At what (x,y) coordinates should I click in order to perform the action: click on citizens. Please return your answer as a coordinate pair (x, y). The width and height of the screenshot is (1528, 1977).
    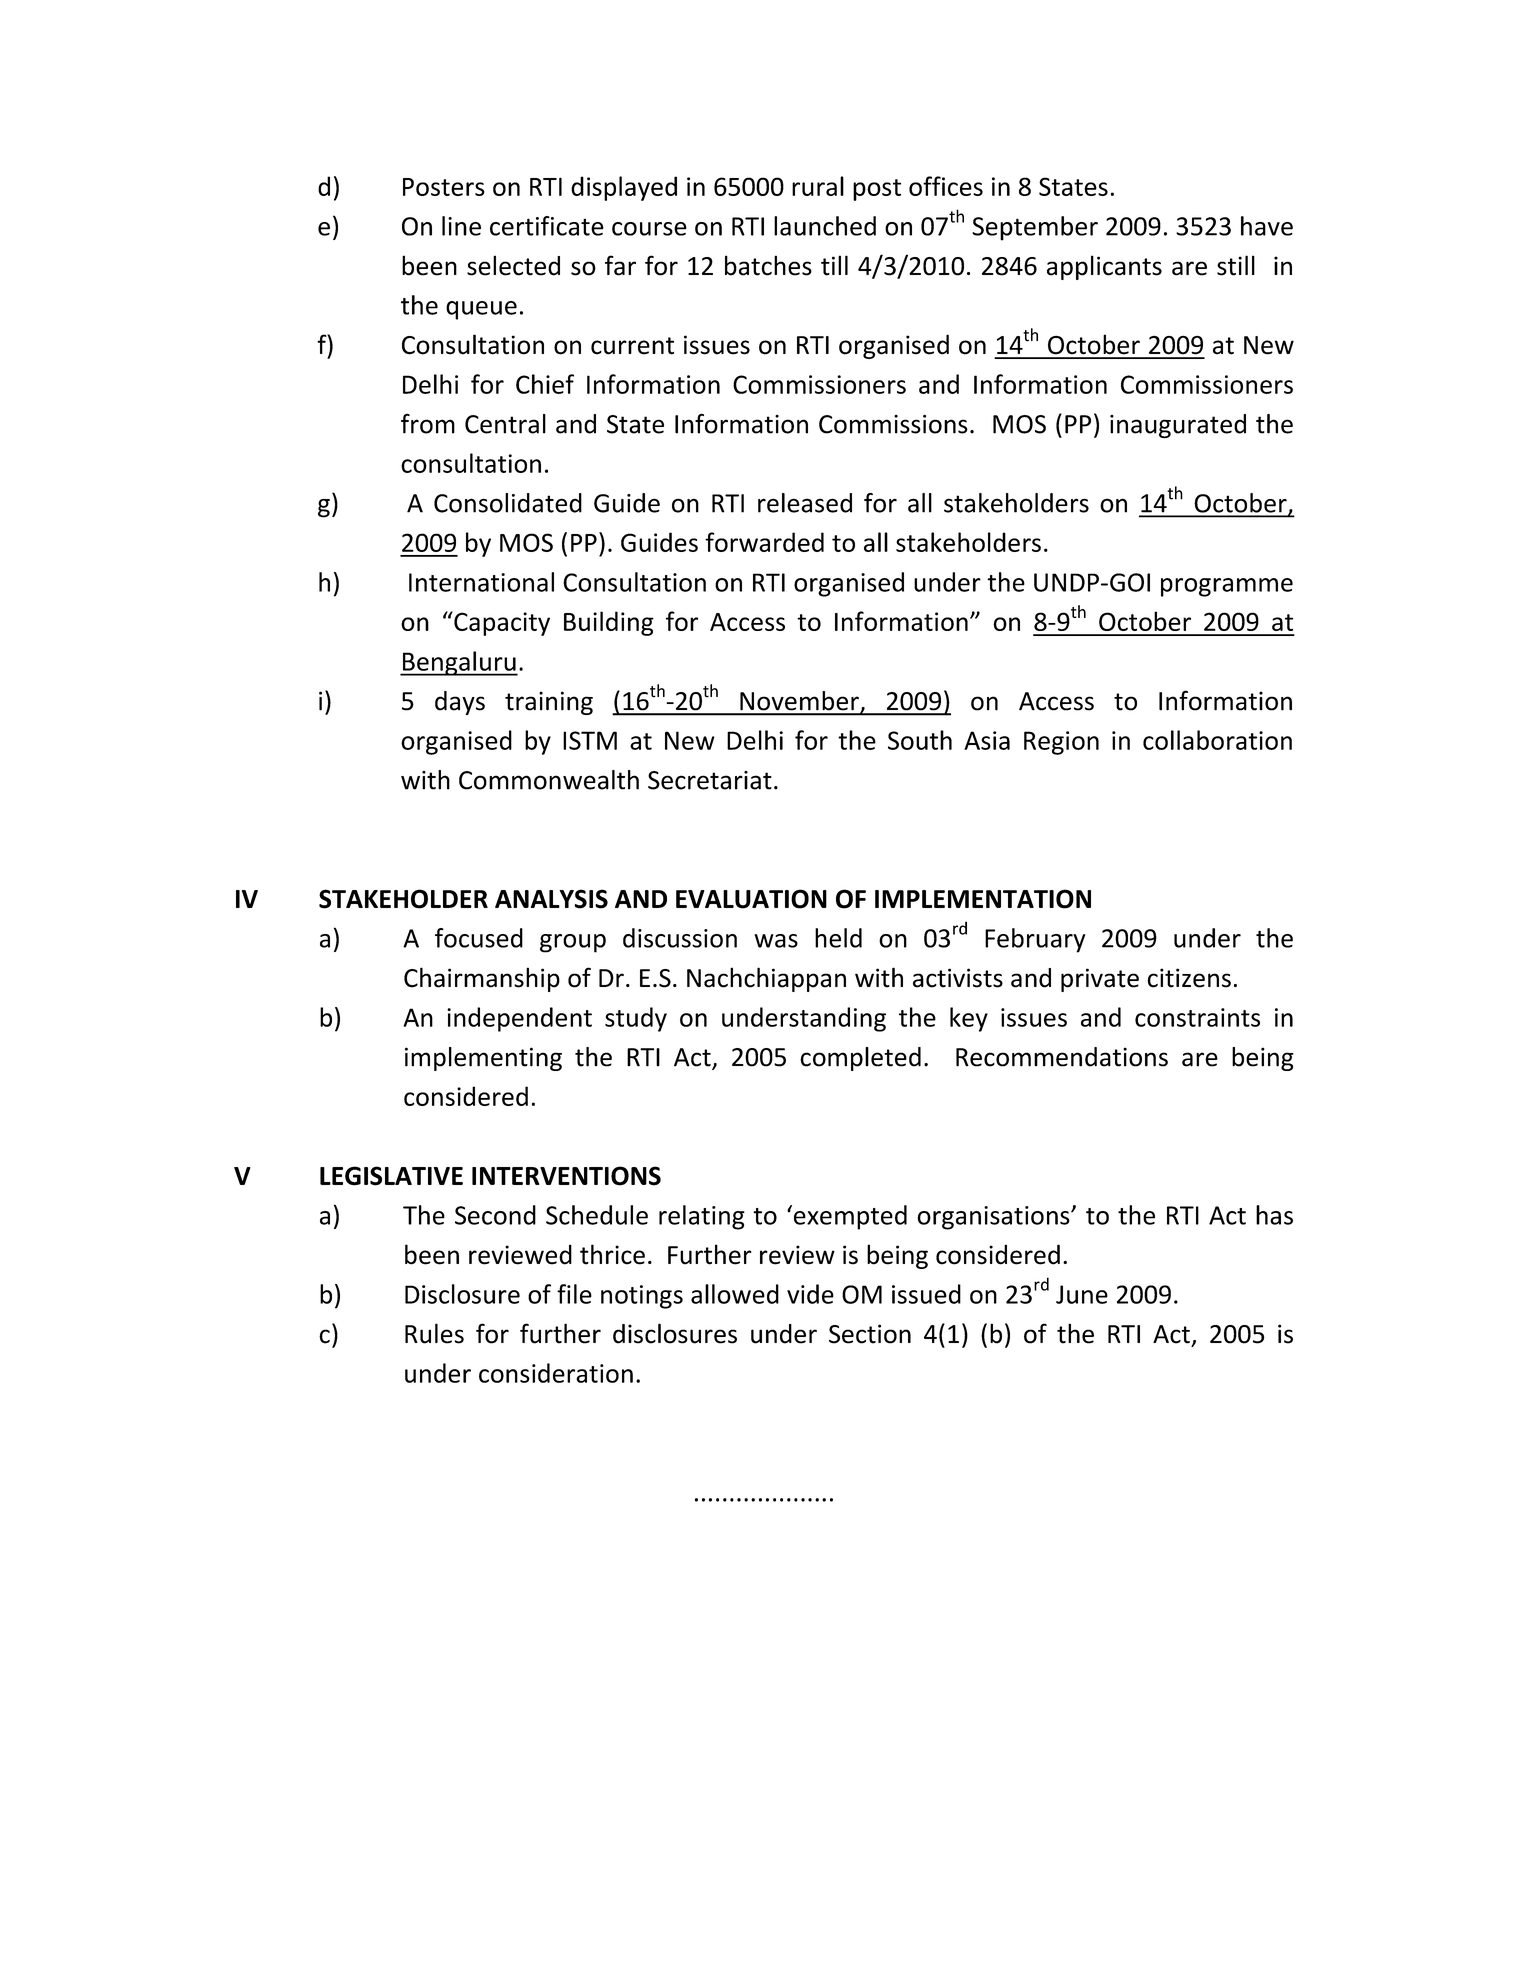
    Looking at the image, I should click on (1189, 978).
